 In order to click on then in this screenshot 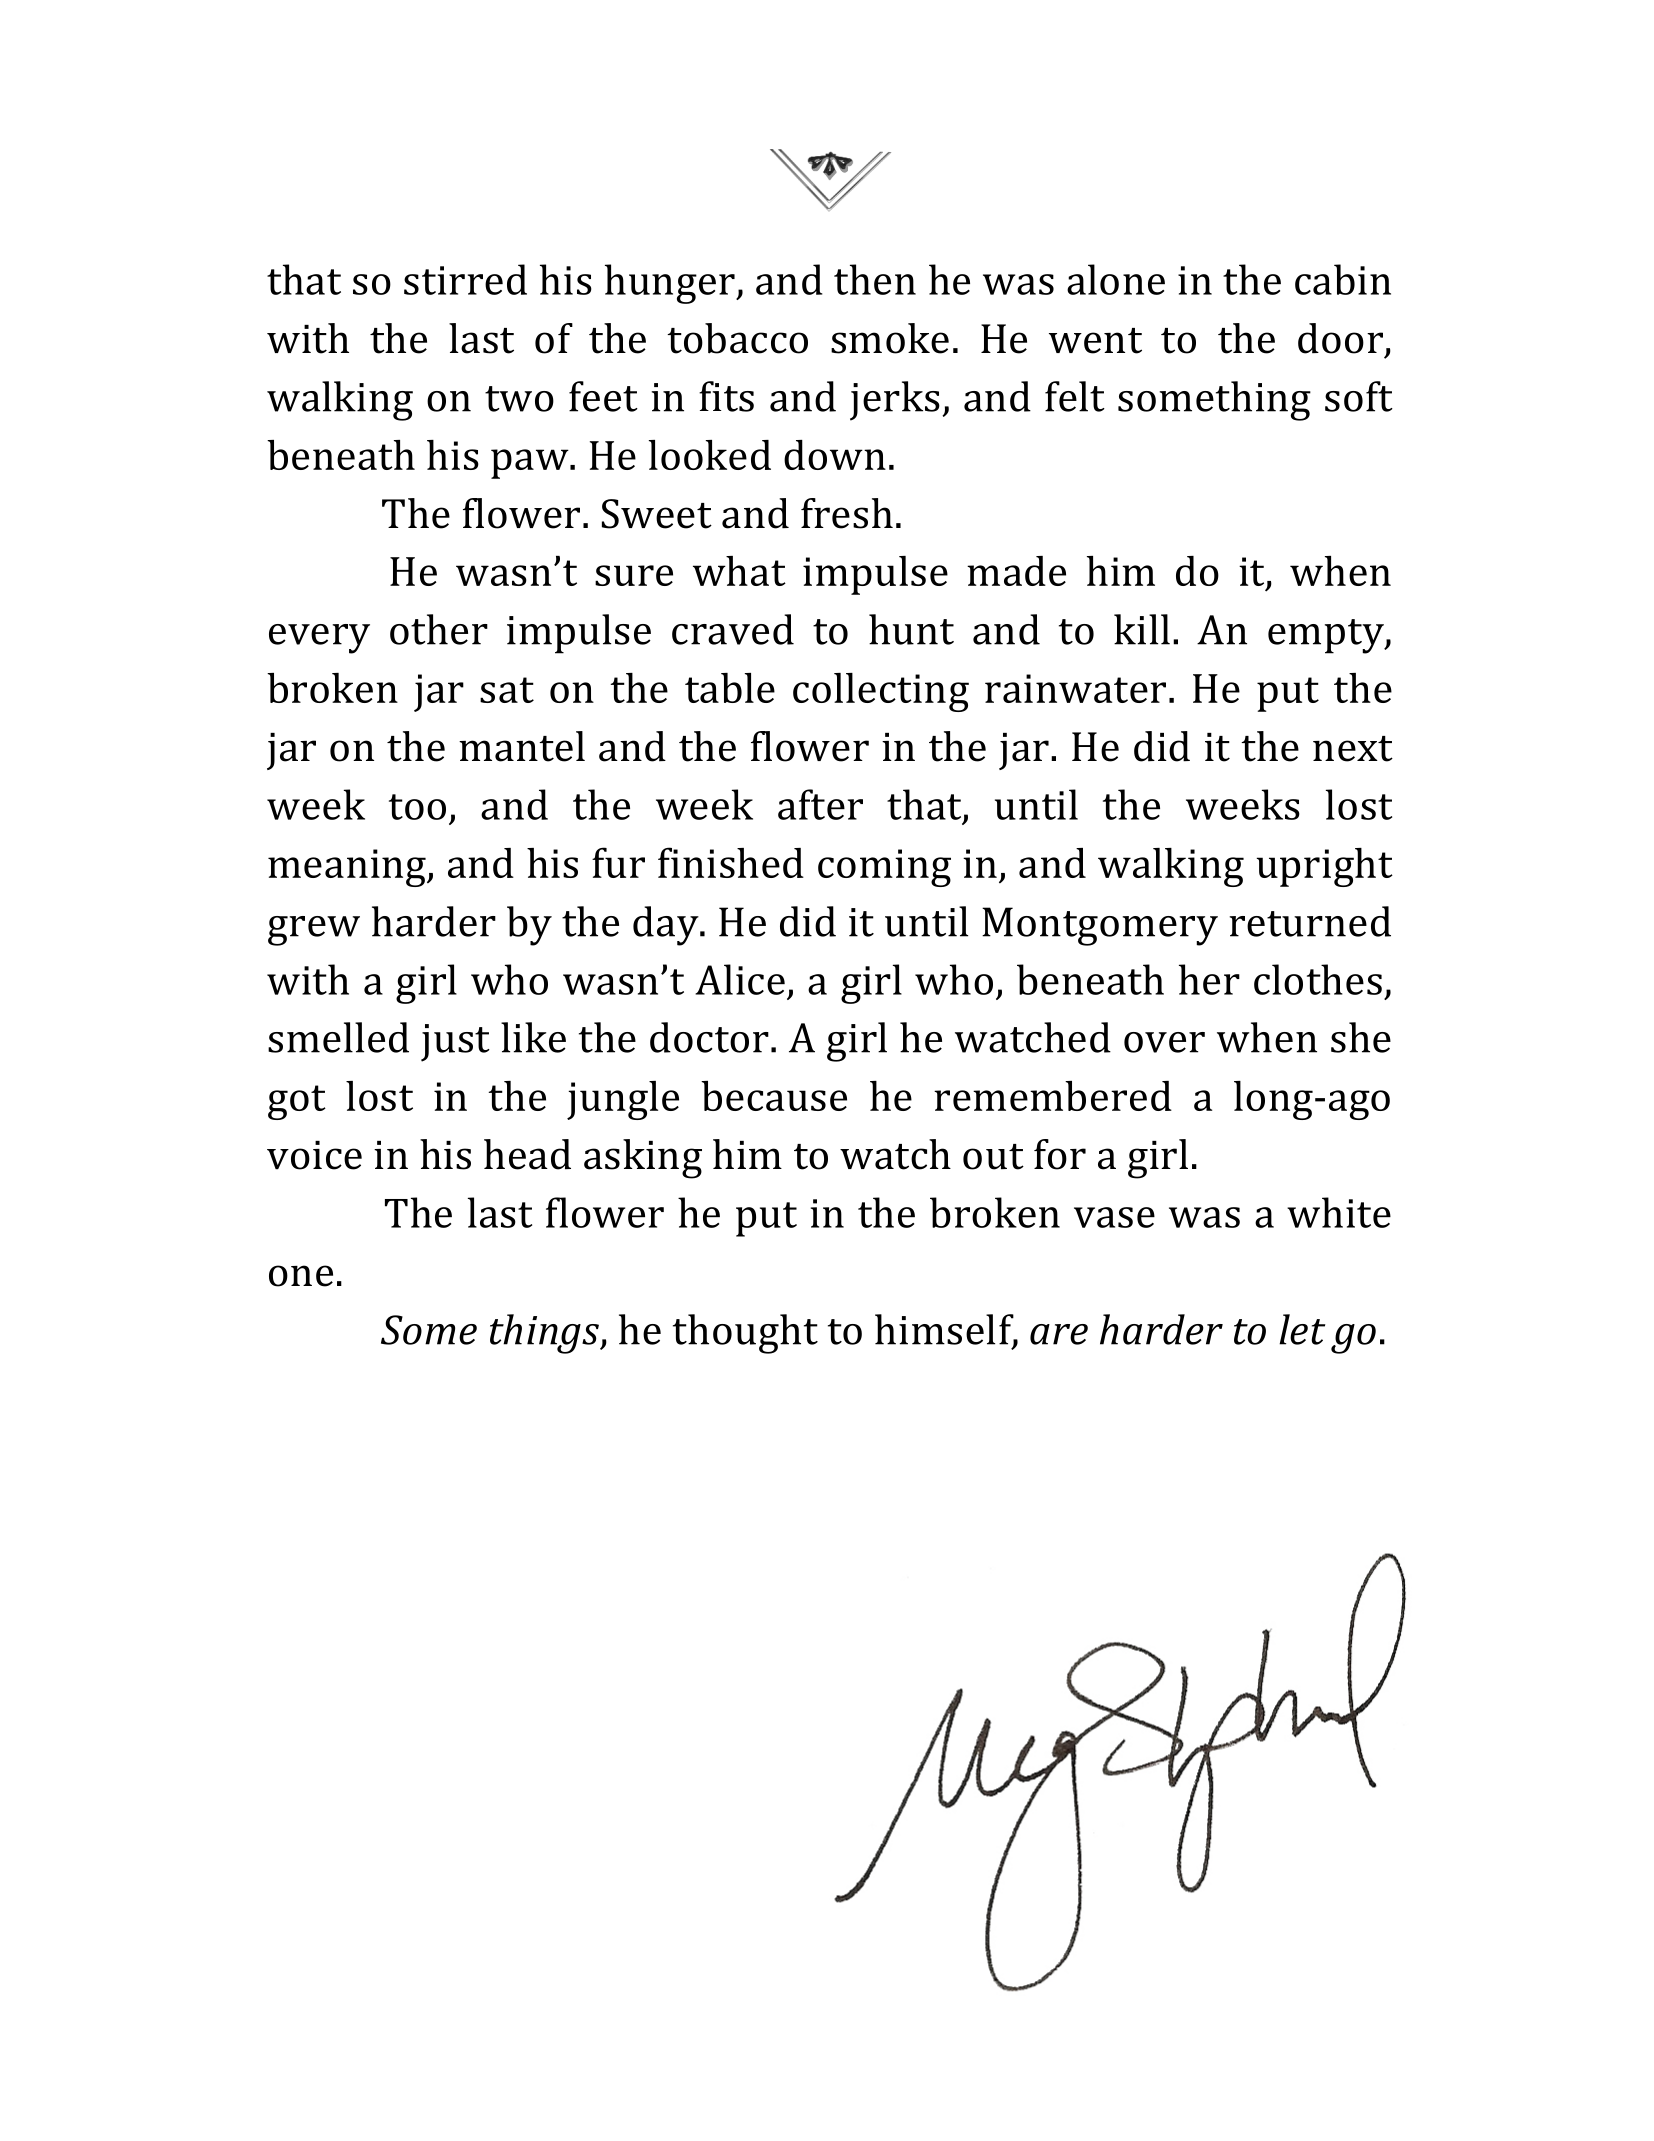, I will do `click(875, 279)`.
